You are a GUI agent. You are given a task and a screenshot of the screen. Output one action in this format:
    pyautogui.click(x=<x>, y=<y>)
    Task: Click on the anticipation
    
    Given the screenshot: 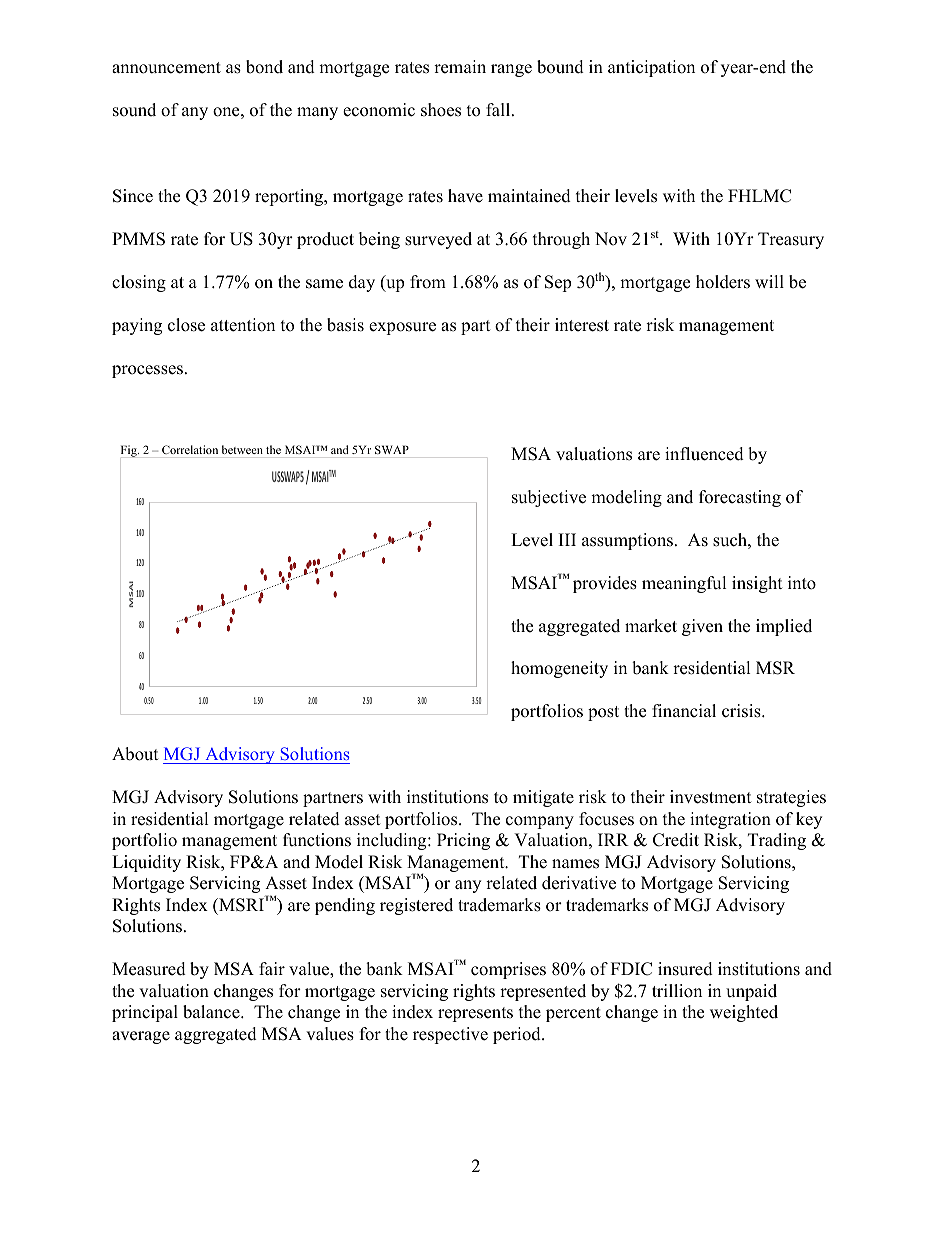 What is the action you would take?
    pyautogui.click(x=651, y=68)
